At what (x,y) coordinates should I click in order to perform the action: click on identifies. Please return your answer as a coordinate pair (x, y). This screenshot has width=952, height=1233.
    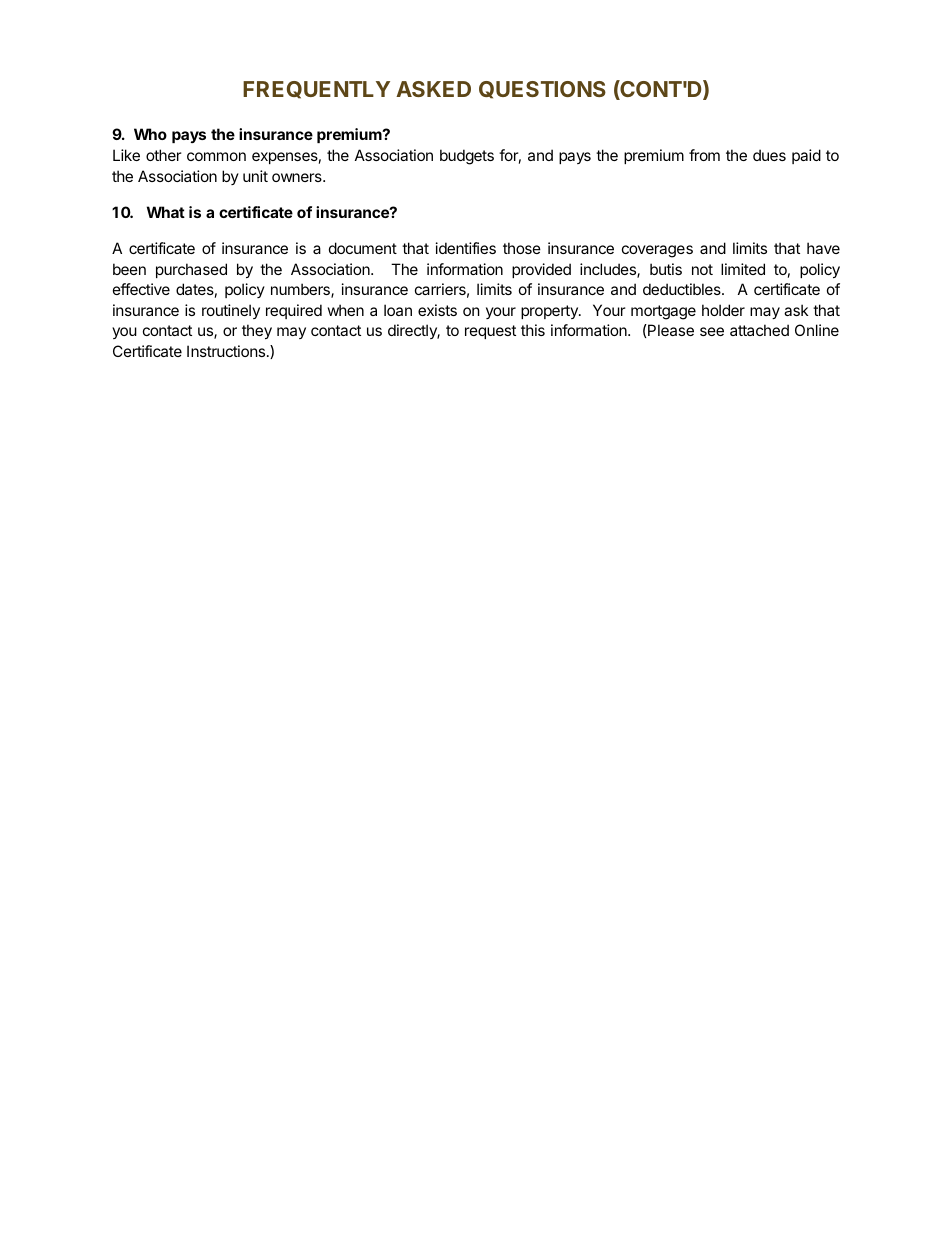
    Looking at the image, I should click on (466, 248).
